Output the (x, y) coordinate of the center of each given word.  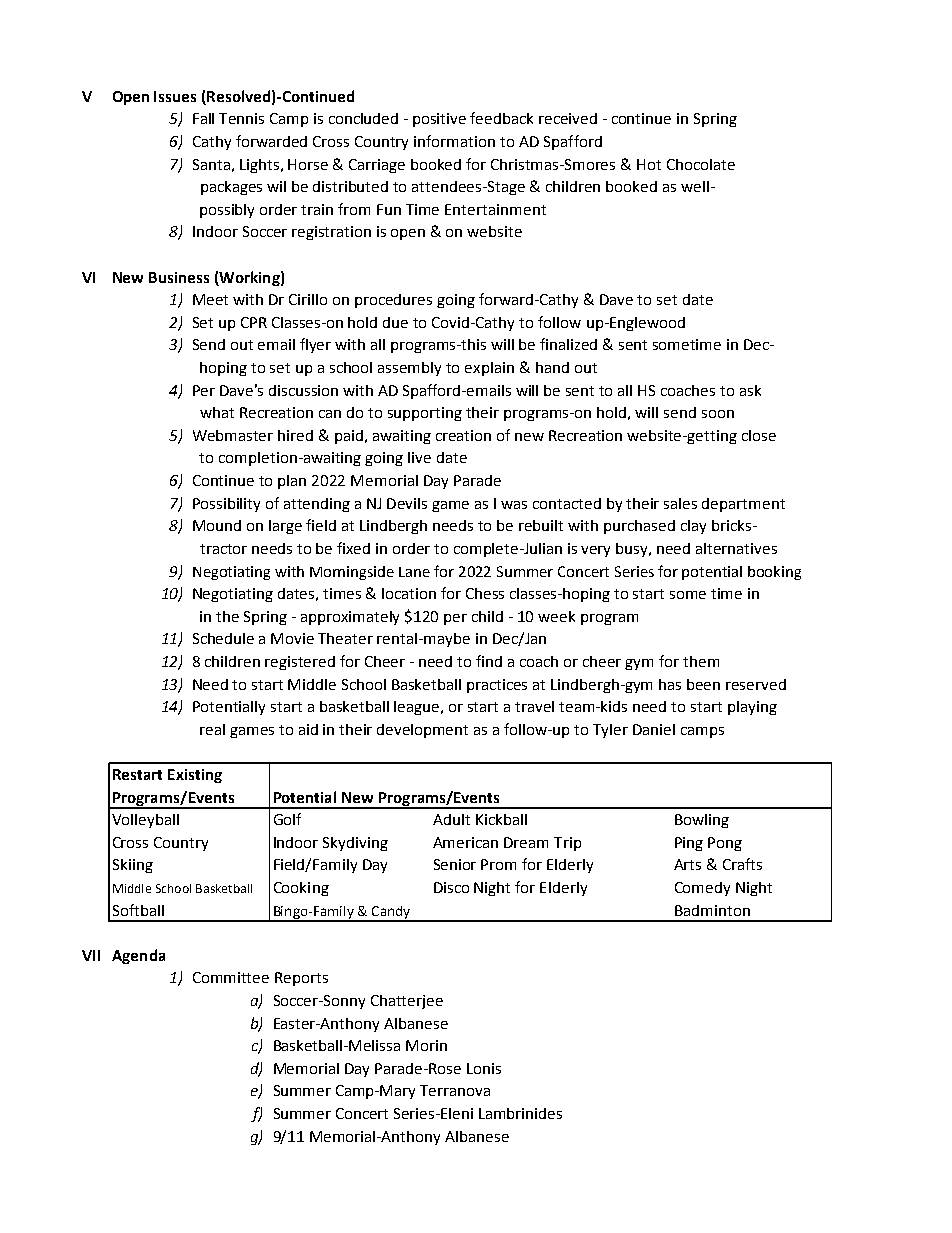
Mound (217, 525)
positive (439, 120)
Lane (414, 572)
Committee (231, 977)
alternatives (736, 548)
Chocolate (701, 164)
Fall (203, 118)
